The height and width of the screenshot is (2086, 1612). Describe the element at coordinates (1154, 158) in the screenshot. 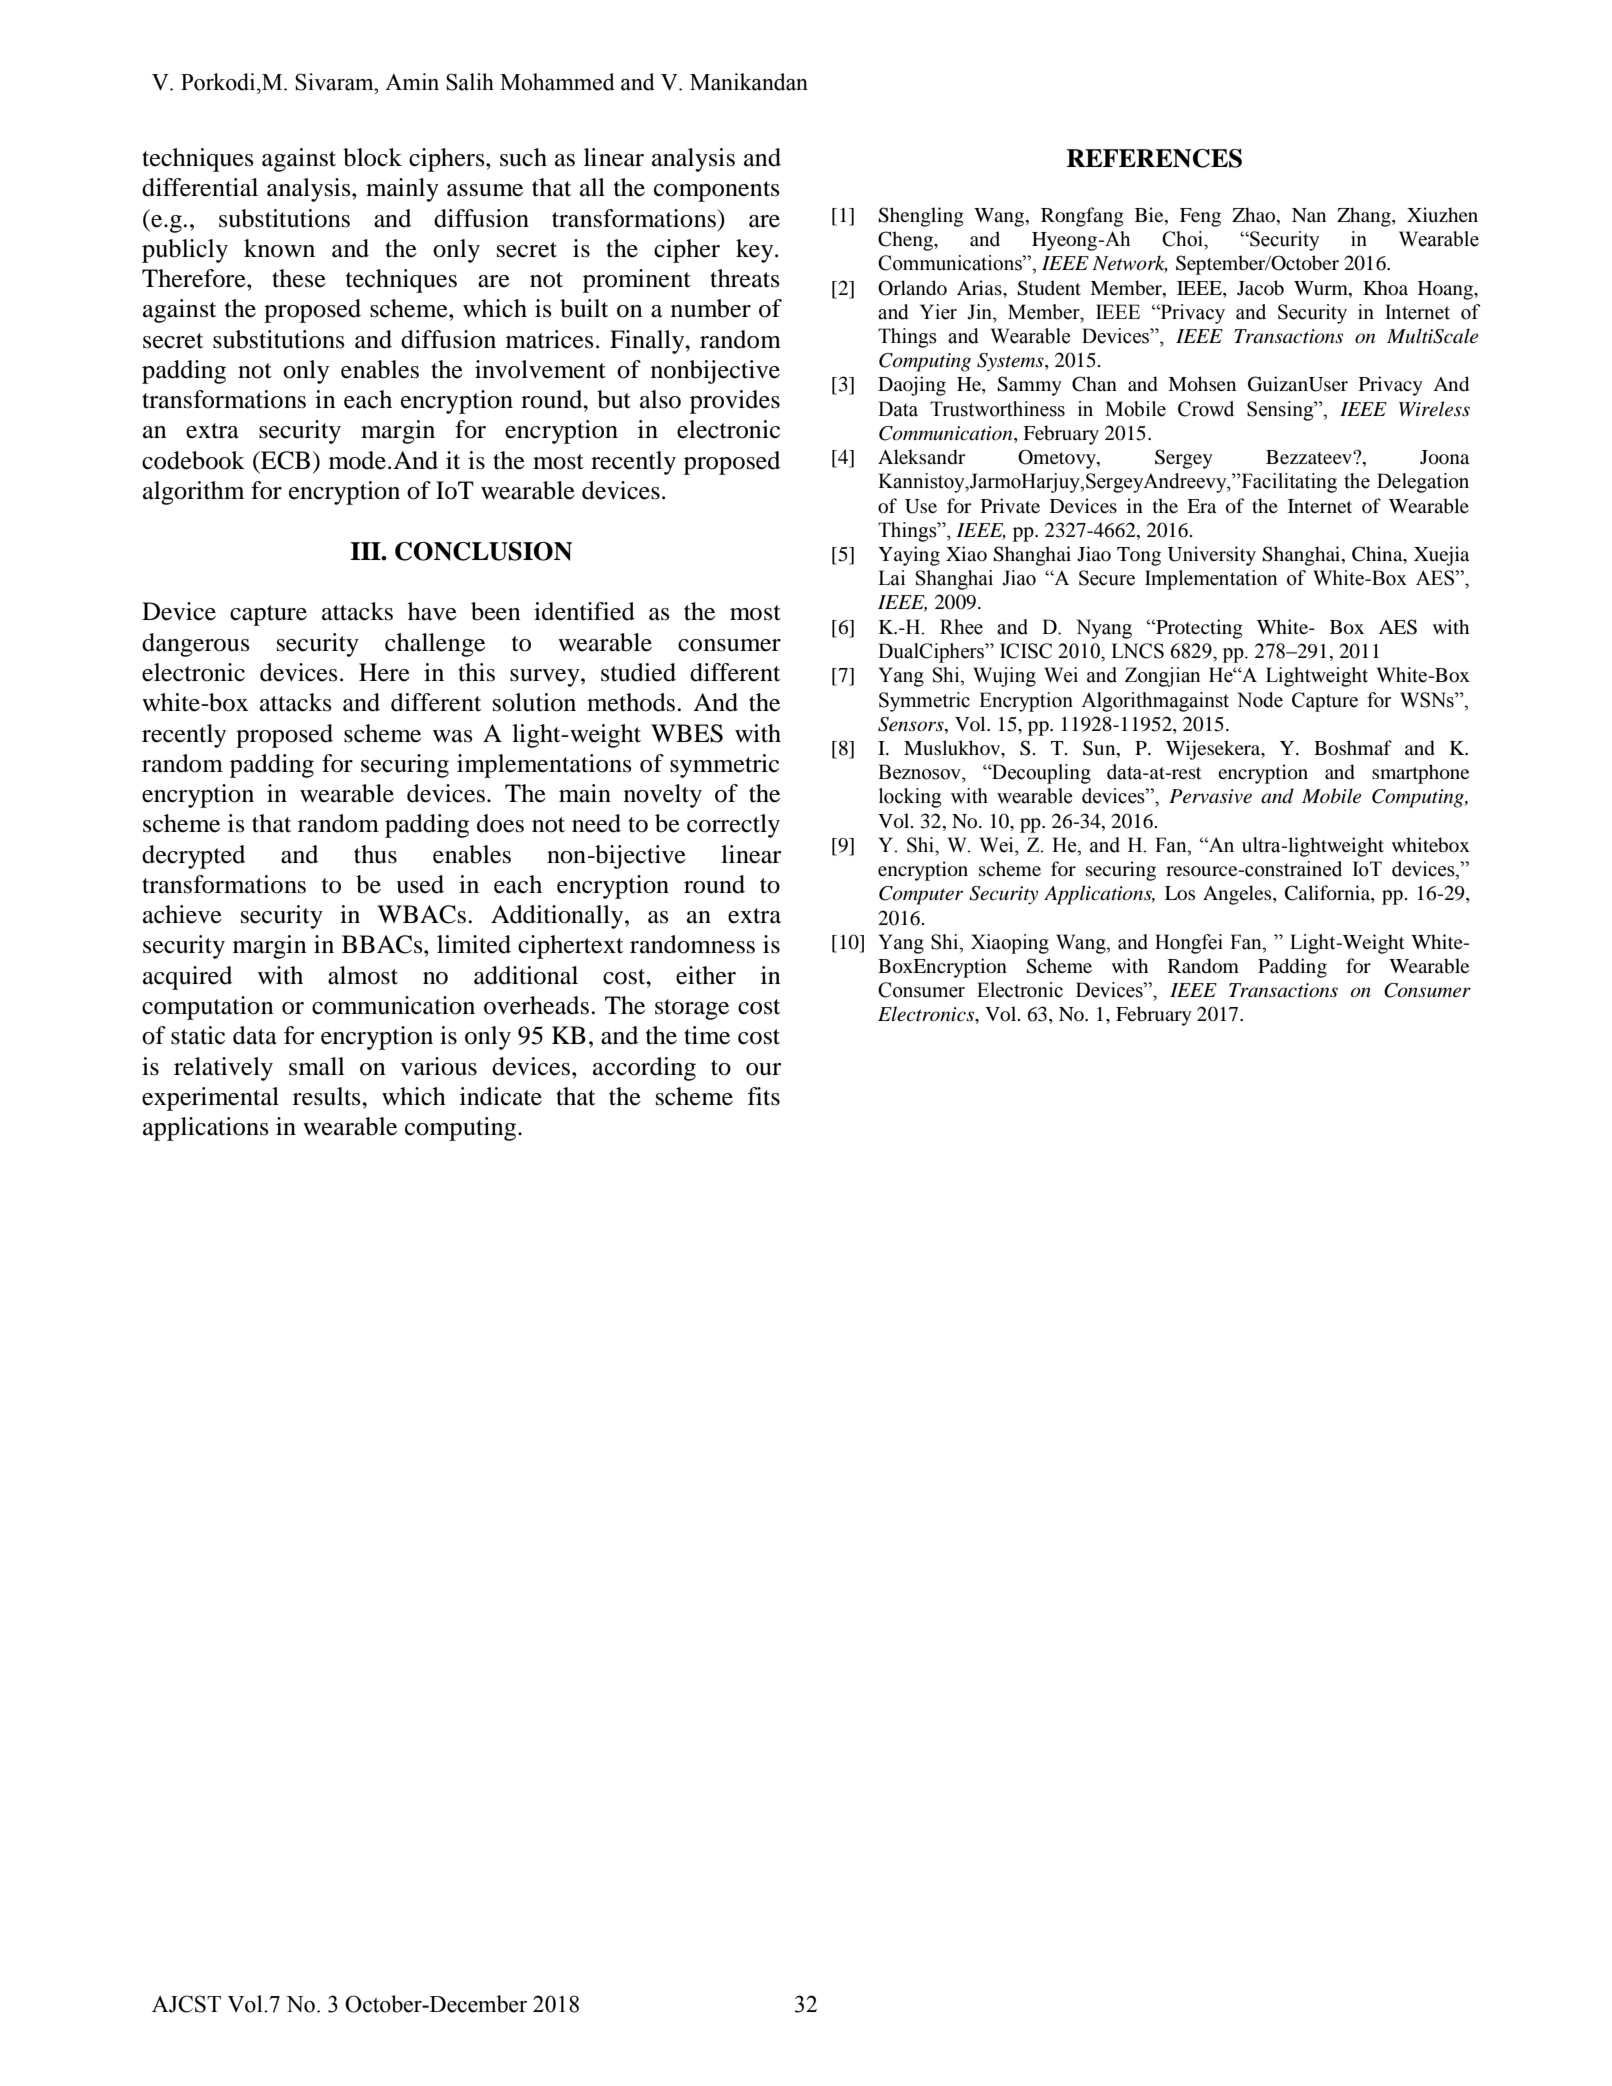

I see `REFERENCES` at that location.
